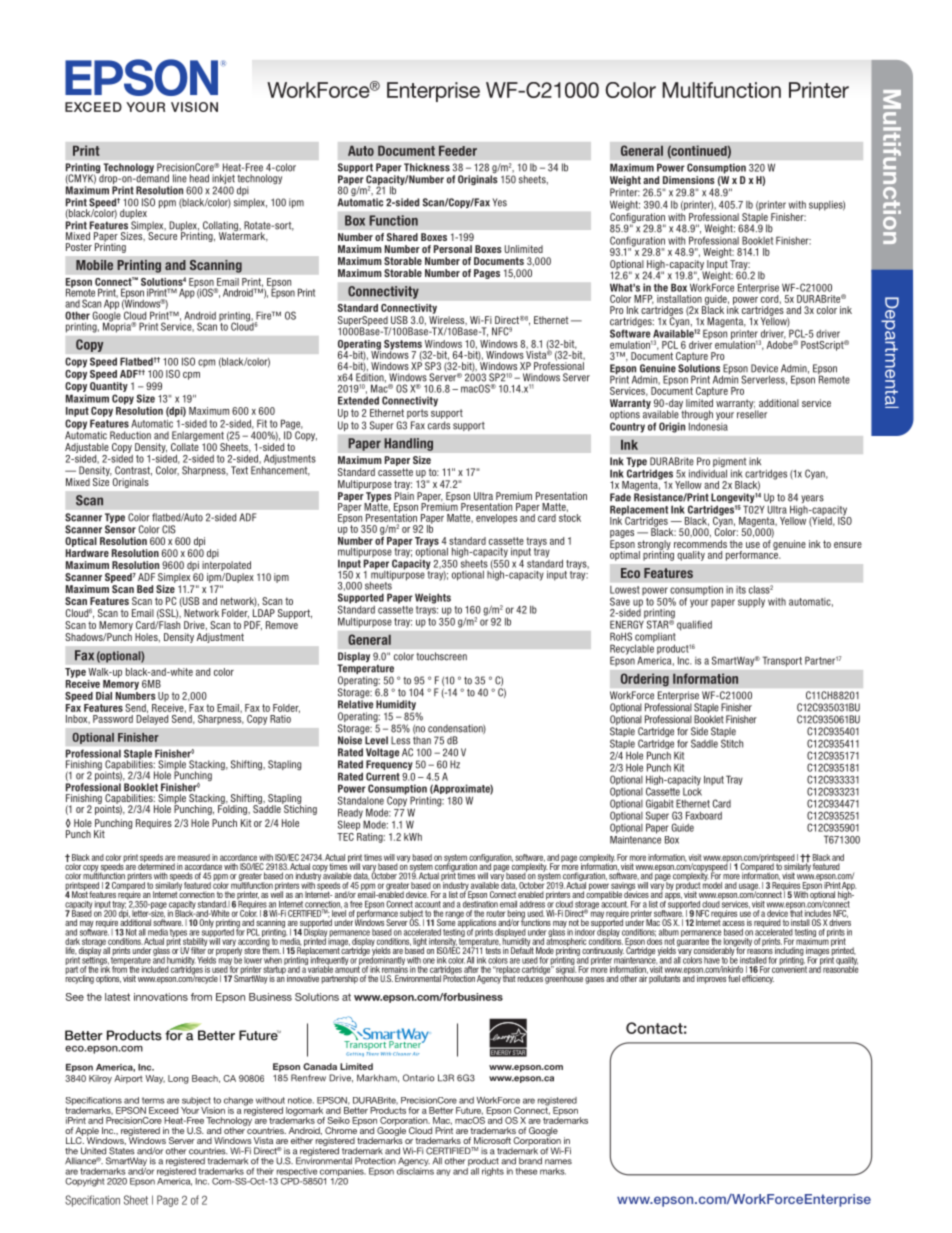  I want to click on Exceed, so click(163, 1110).
